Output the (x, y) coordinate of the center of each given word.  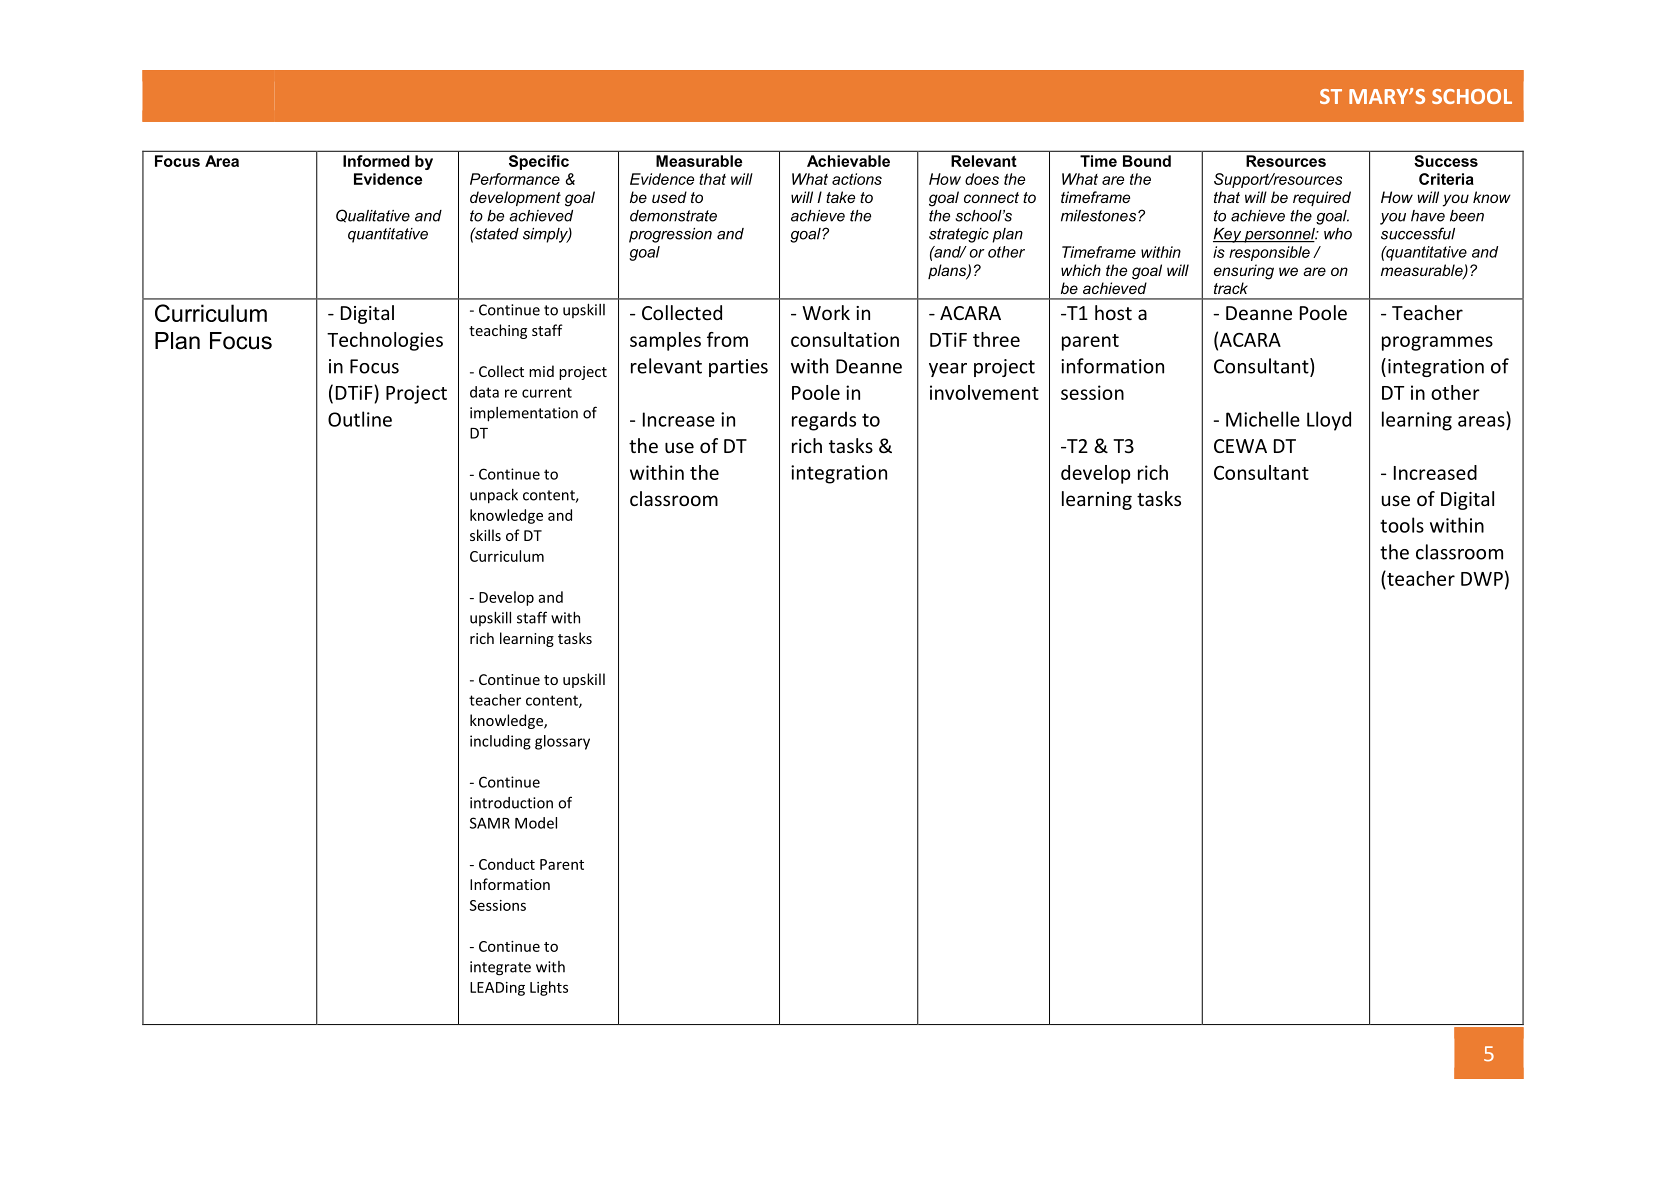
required (1322, 198)
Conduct (507, 864)
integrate (500, 968)
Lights (549, 988)
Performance (515, 179)
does (982, 179)
